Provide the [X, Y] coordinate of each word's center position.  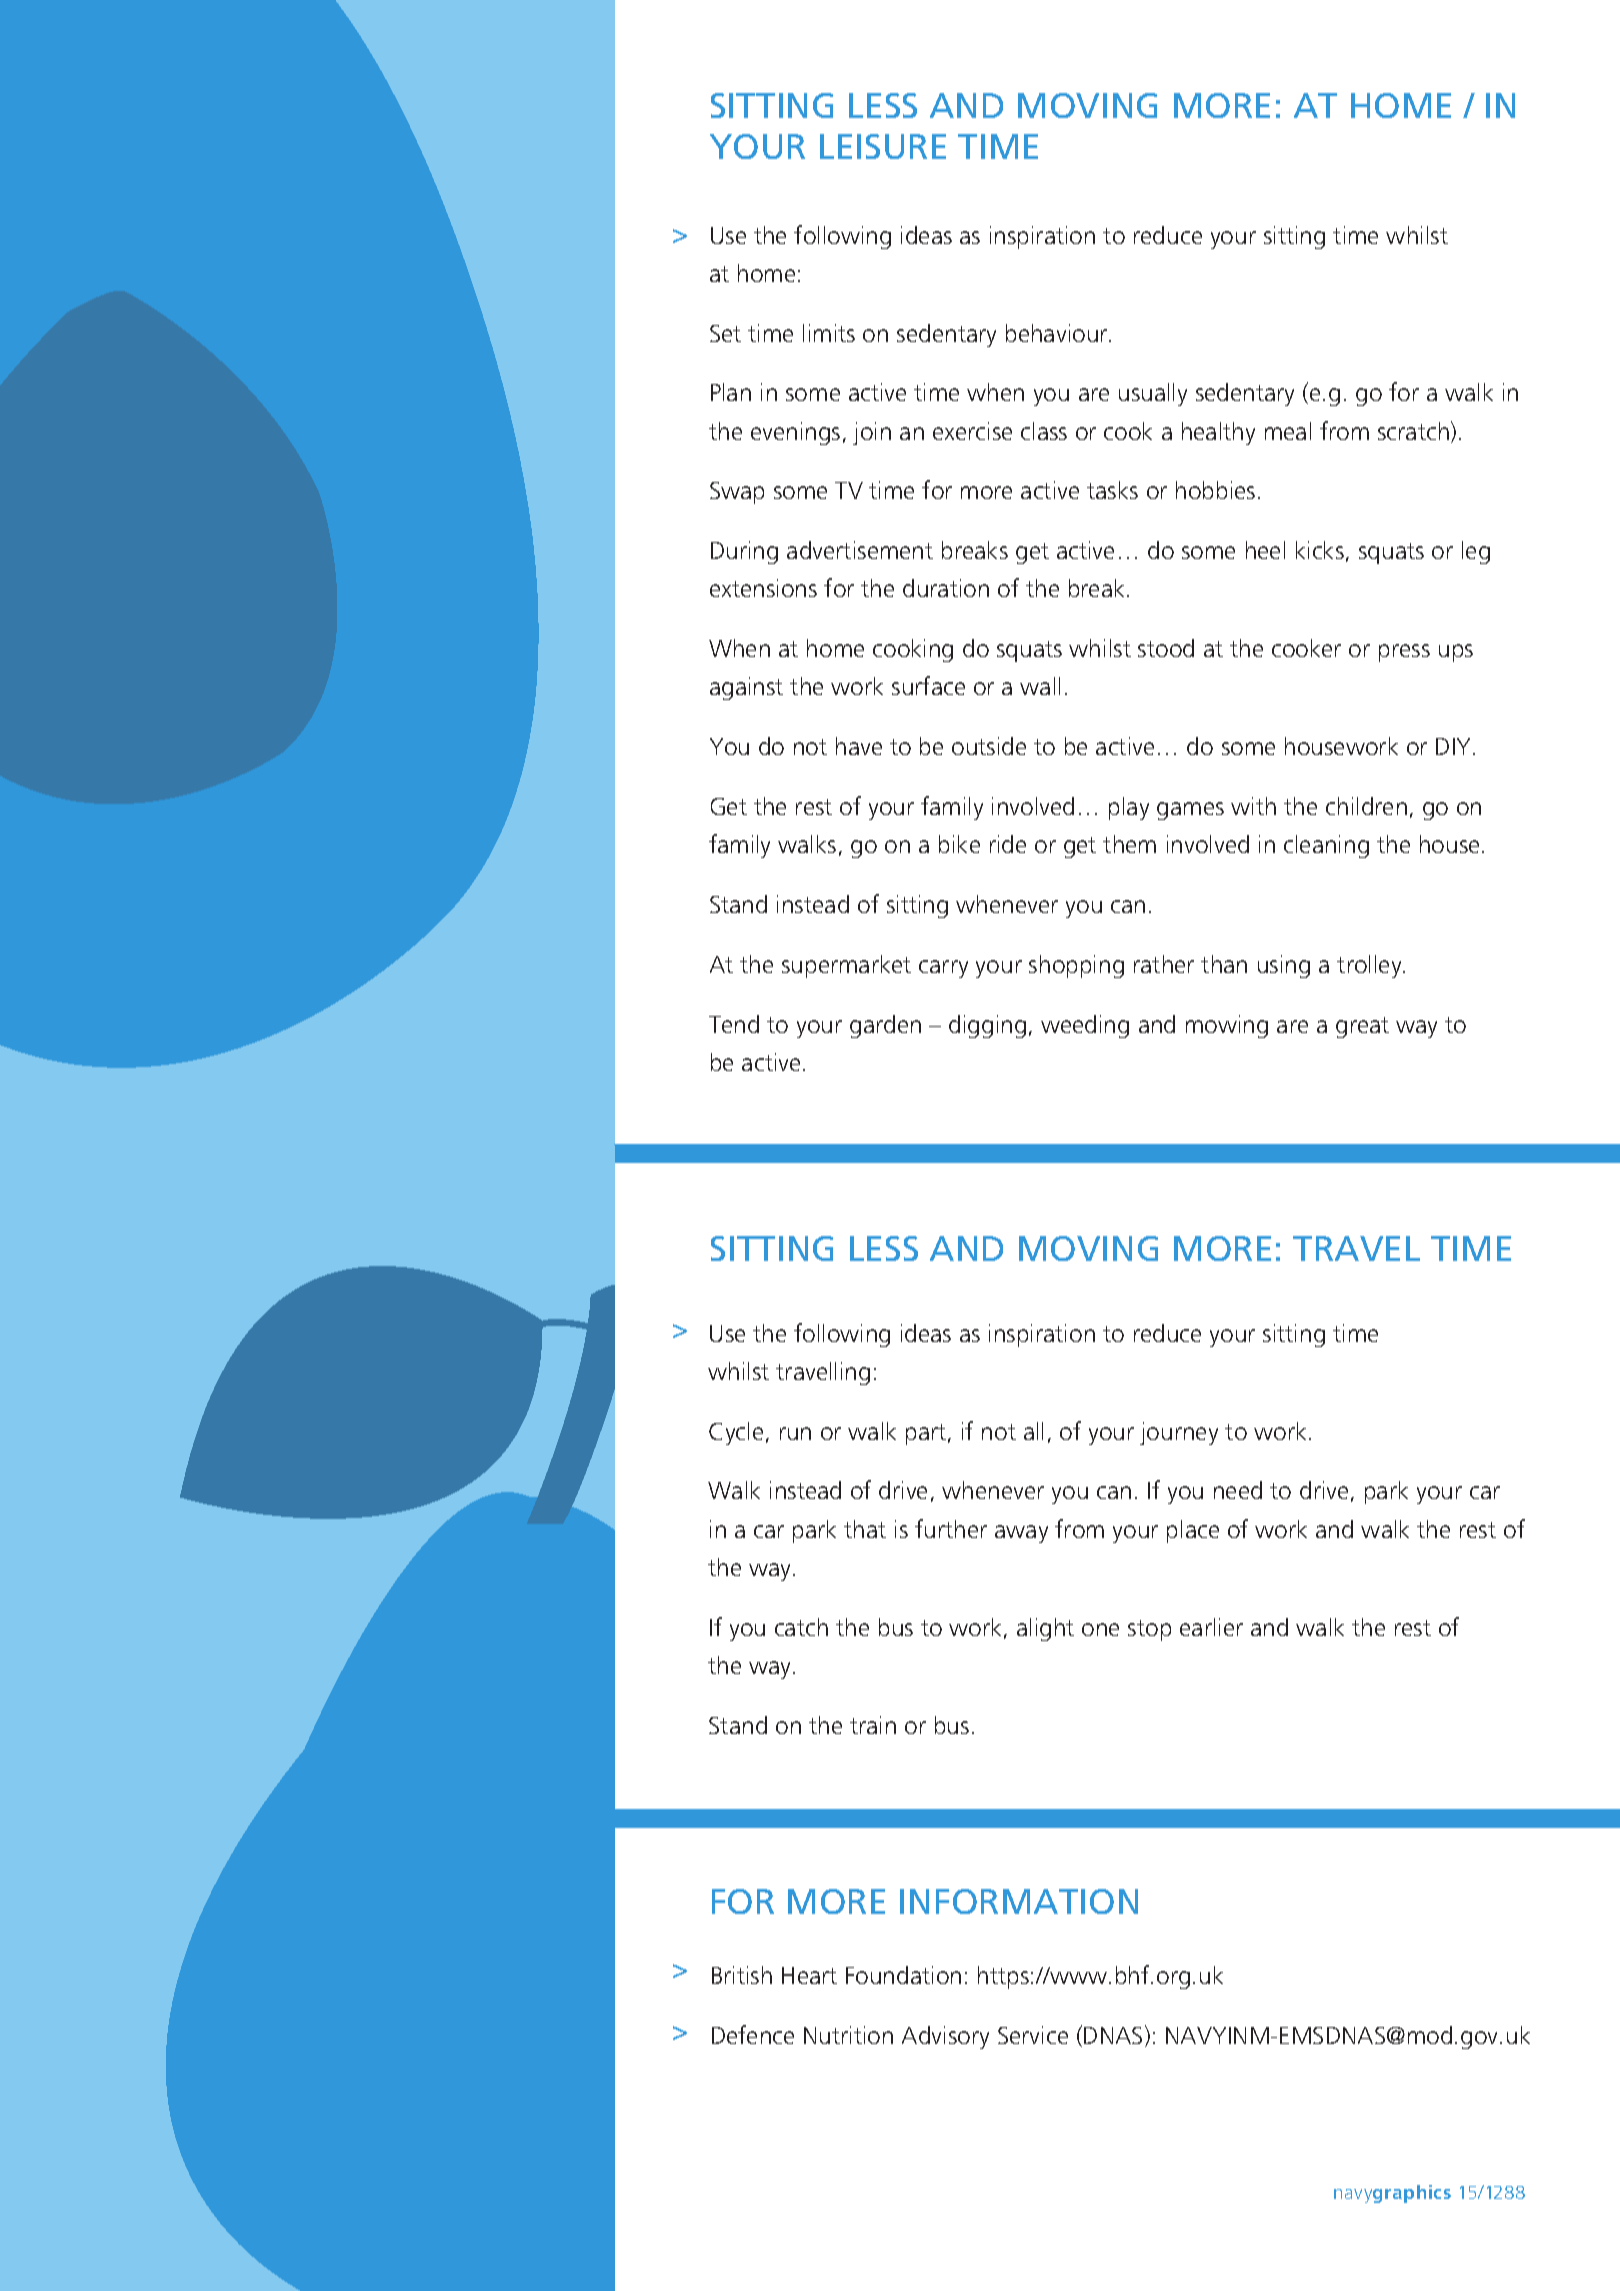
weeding [1085, 1026]
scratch [1413, 431]
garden [885, 1026]
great [1362, 1027]
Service [1033, 2035]
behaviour [1058, 333]
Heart [809, 1975]
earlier [1211, 1627]
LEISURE [883, 146]
